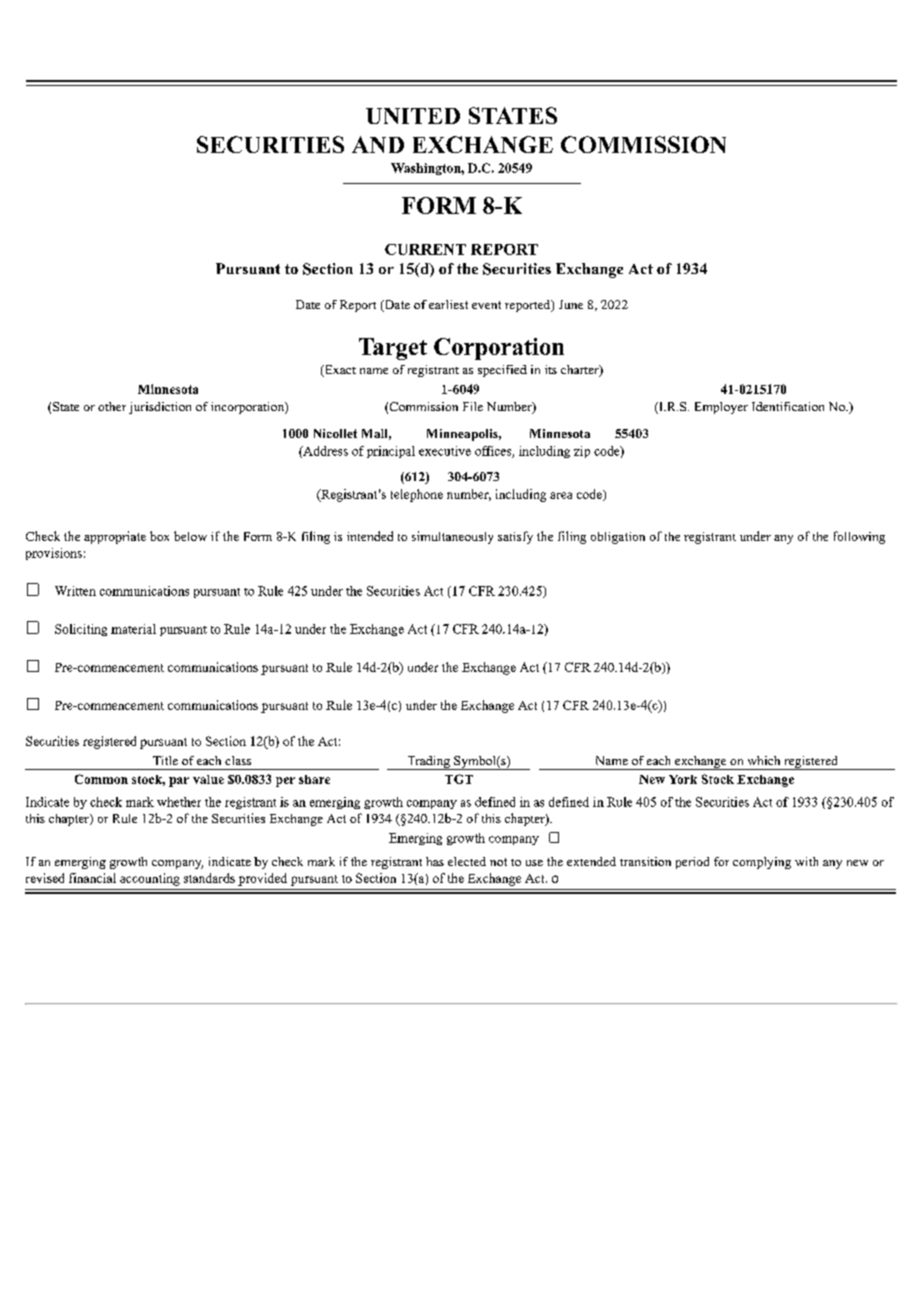  I want to click on material, so click(133, 629).
